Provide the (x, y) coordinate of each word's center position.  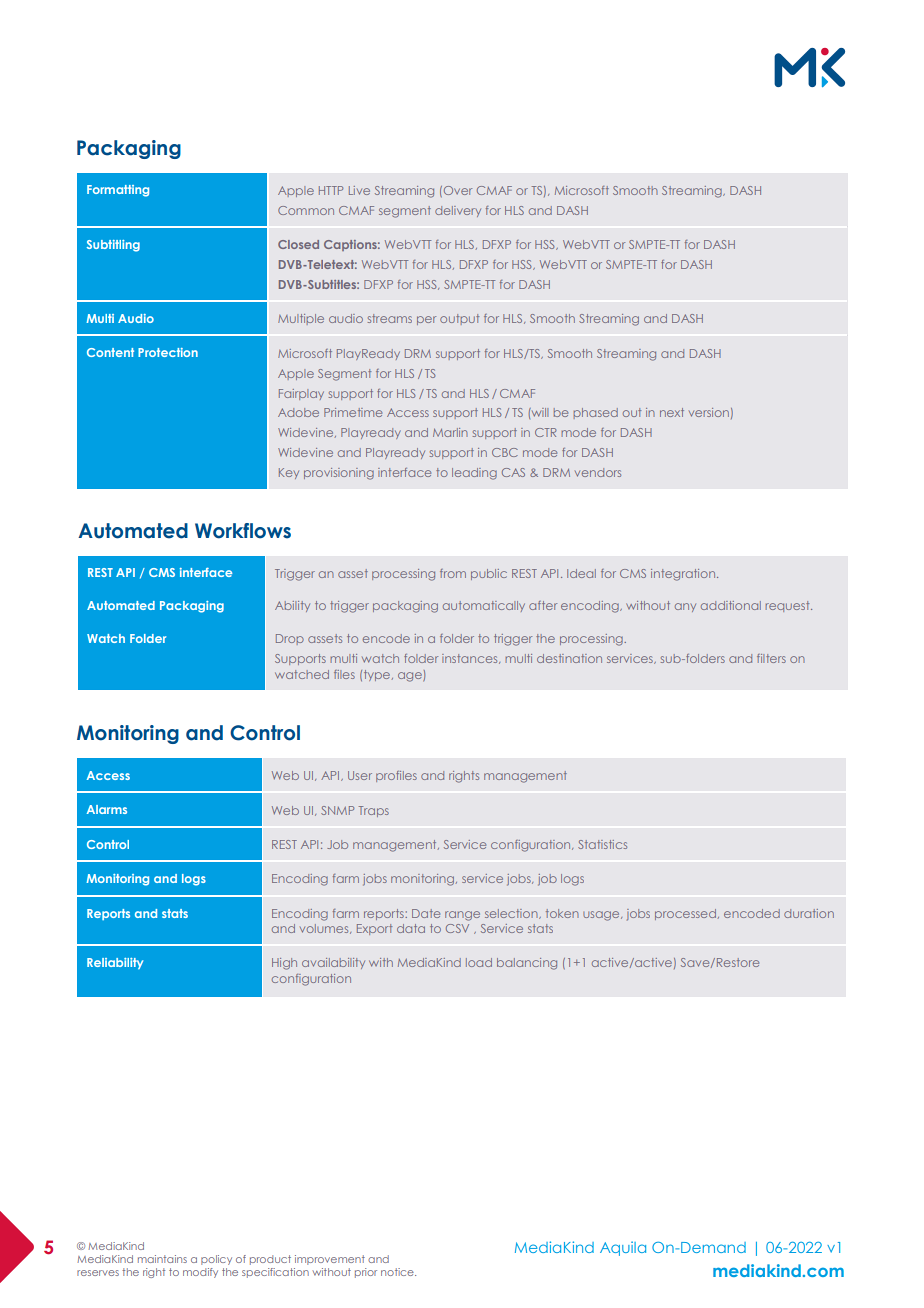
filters (771, 658)
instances (471, 659)
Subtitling (113, 246)
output (459, 319)
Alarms (107, 809)
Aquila (623, 1248)
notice (398, 1272)
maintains (162, 1259)
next (672, 412)
